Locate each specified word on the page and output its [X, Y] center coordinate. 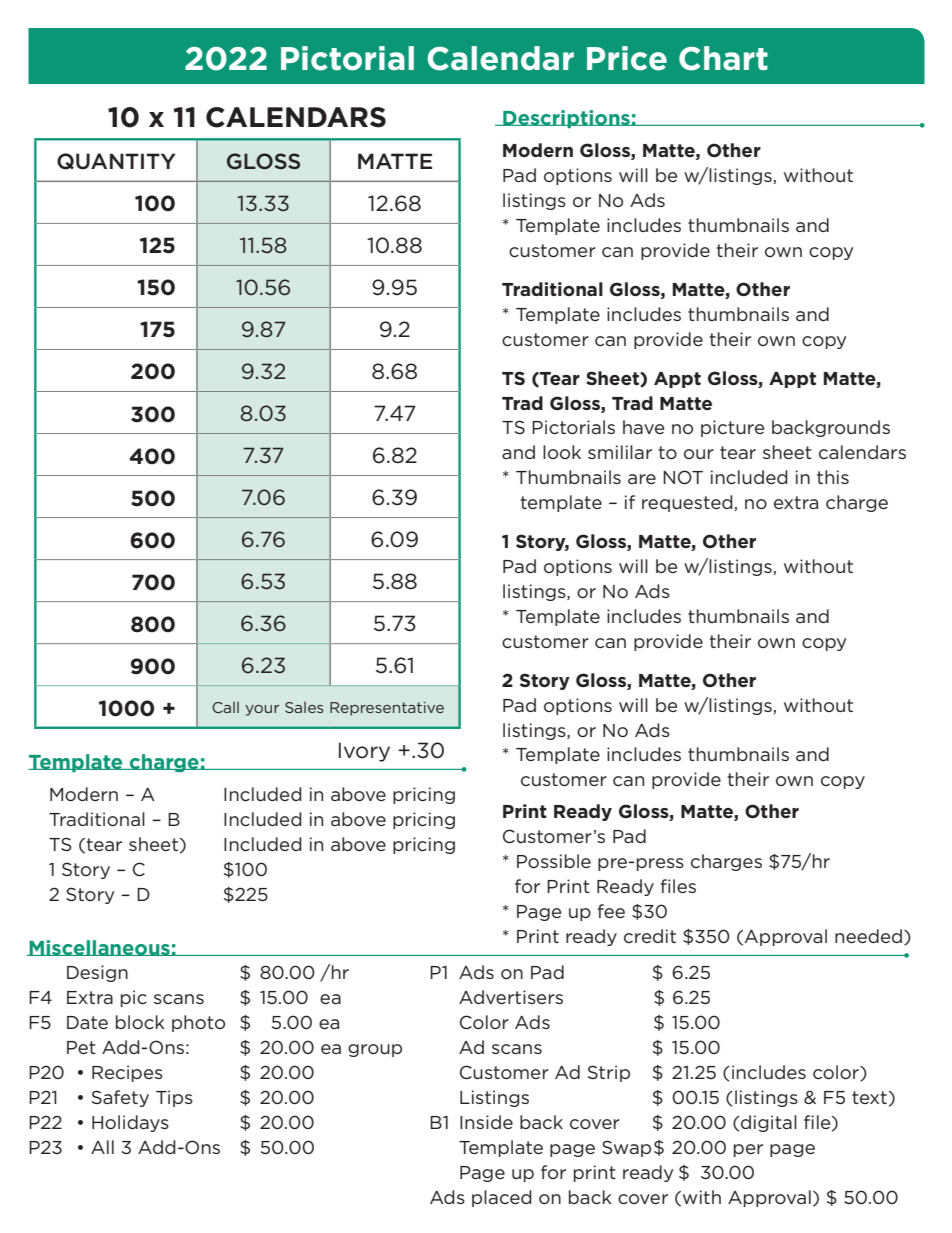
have [643, 427]
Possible [554, 861]
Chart [723, 58]
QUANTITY [116, 161]
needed [868, 936]
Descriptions [566, 119]
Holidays [130, 1123]
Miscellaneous [99, 948]
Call [225, 707]
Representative [387, 709]
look [562, 452]
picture [732, 428]
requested [688, 503]
